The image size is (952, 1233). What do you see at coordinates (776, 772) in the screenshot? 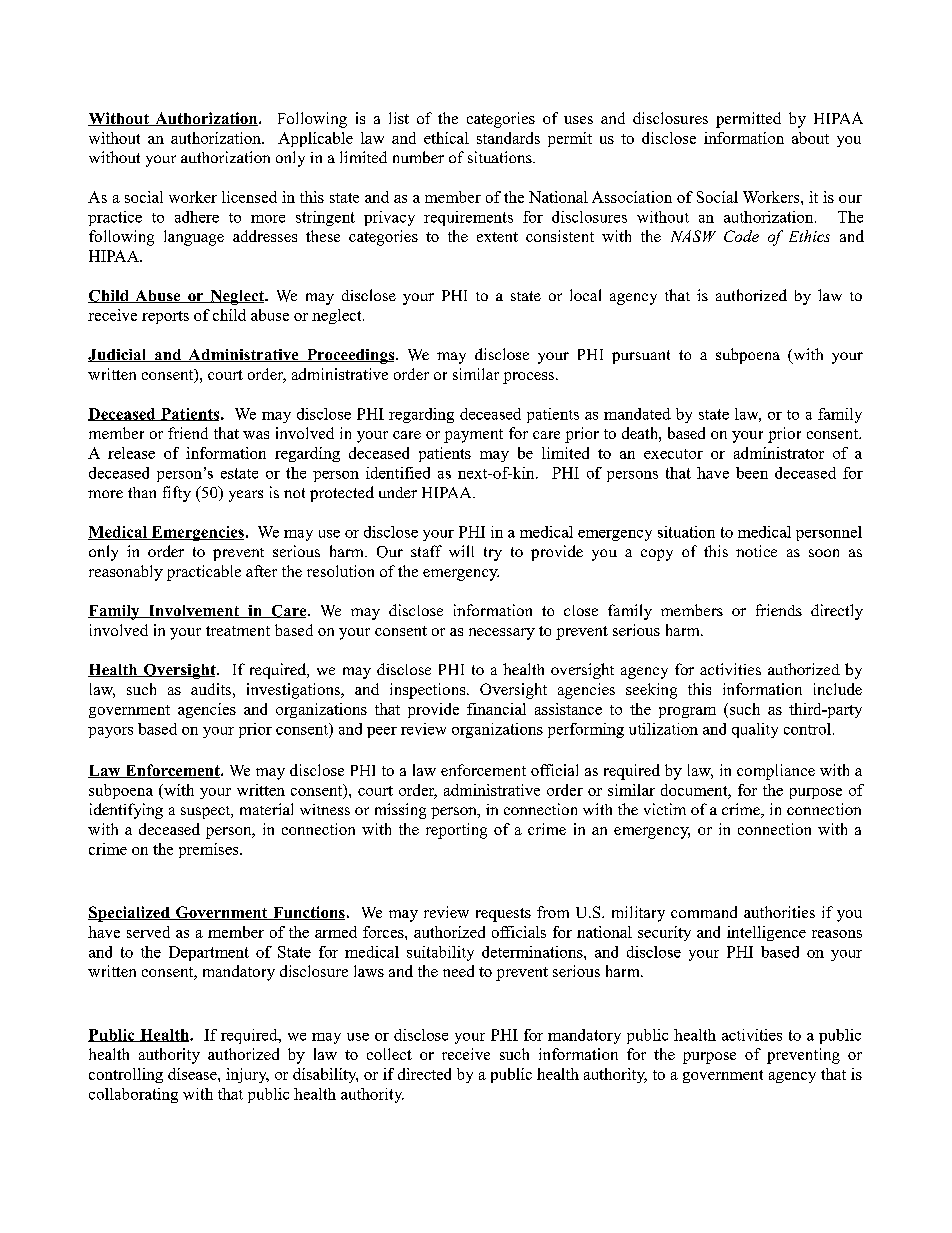
I see `compliance` at bounding box center [776, 772].
